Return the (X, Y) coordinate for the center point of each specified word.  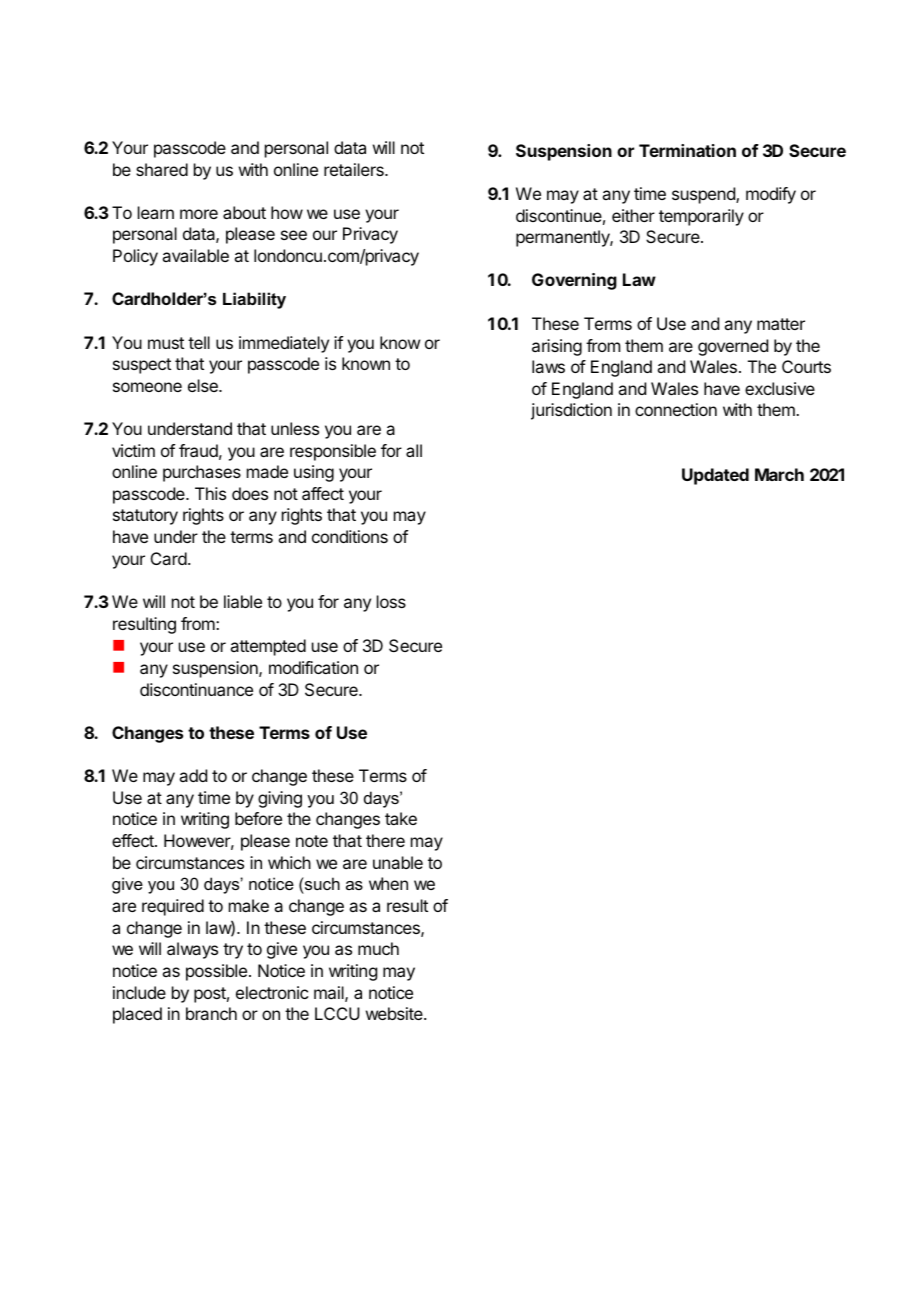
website (395, 1013)
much (378, 948)
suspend (704, 195)
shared (162, 169)
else (204, 385)
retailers (355, 169)
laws (548, 366)
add (193, 775)
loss (391, 601)
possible (216, 972)
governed (733, 347)
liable (243, 601)
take (401, 818)
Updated (715, 476)
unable (398, 862)
